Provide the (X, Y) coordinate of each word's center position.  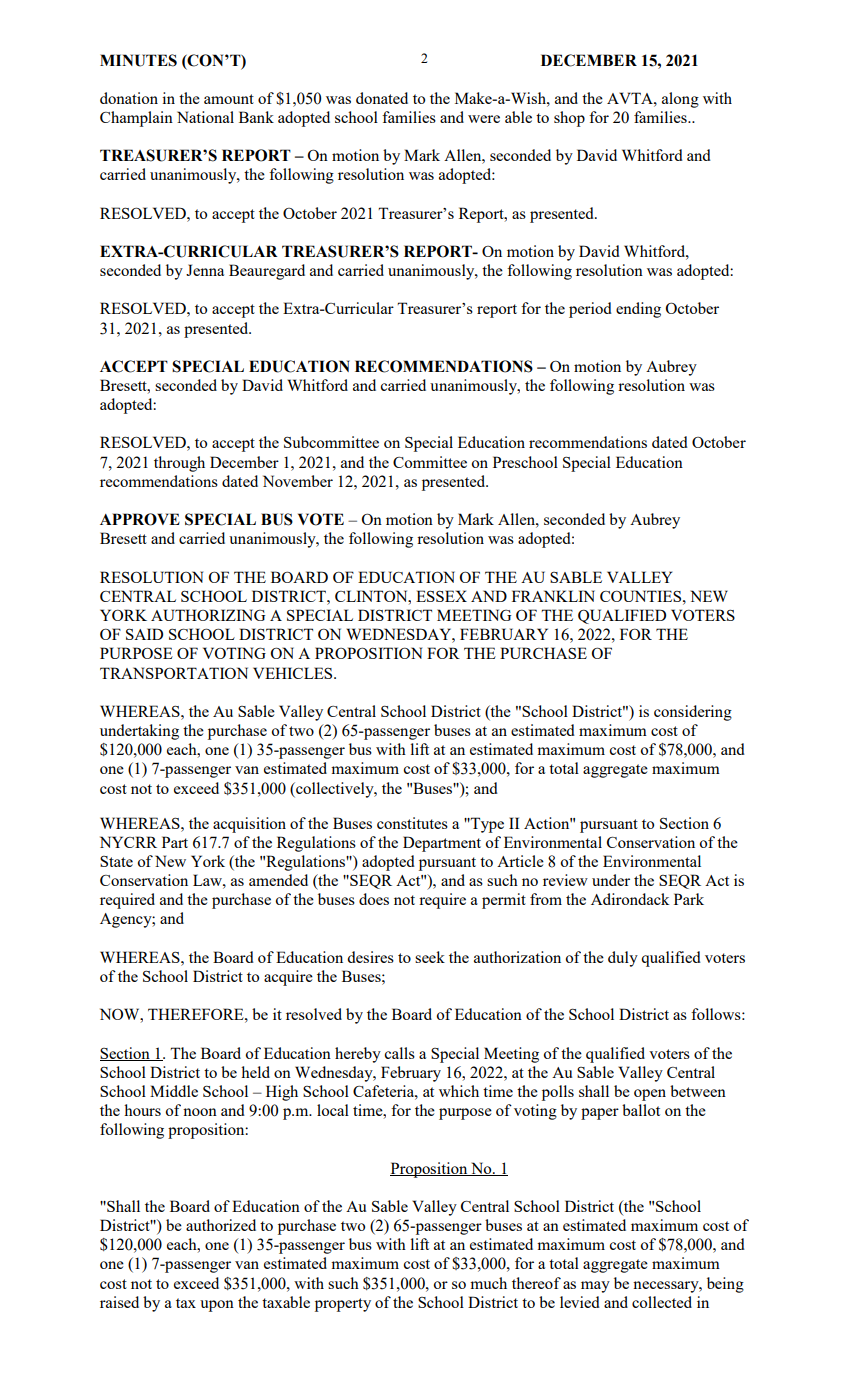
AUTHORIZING (208, 615)
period (590, 310)
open (650, 1095)
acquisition (249, 825)
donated (382, 98)
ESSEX (441, 596)
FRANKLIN (553, 596)
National (205, 117)
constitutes (412, 823)
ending (638, 310)
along (680, 100)
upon (217, 1306)
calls (399, 1053)
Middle (174, 1091)
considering (693, 713)
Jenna (205, 270)
